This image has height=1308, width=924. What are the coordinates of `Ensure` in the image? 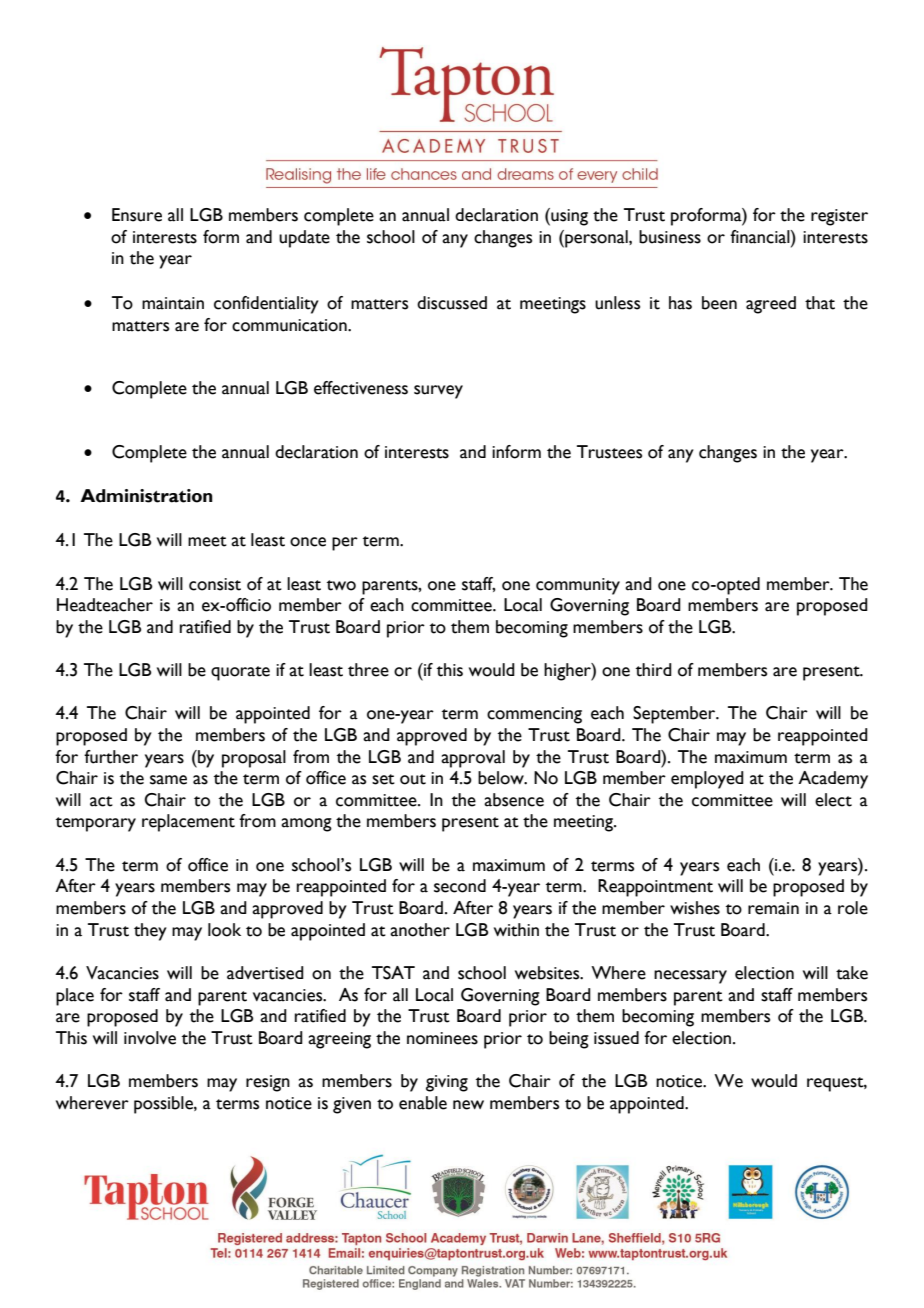 It's located at (137, 215).
